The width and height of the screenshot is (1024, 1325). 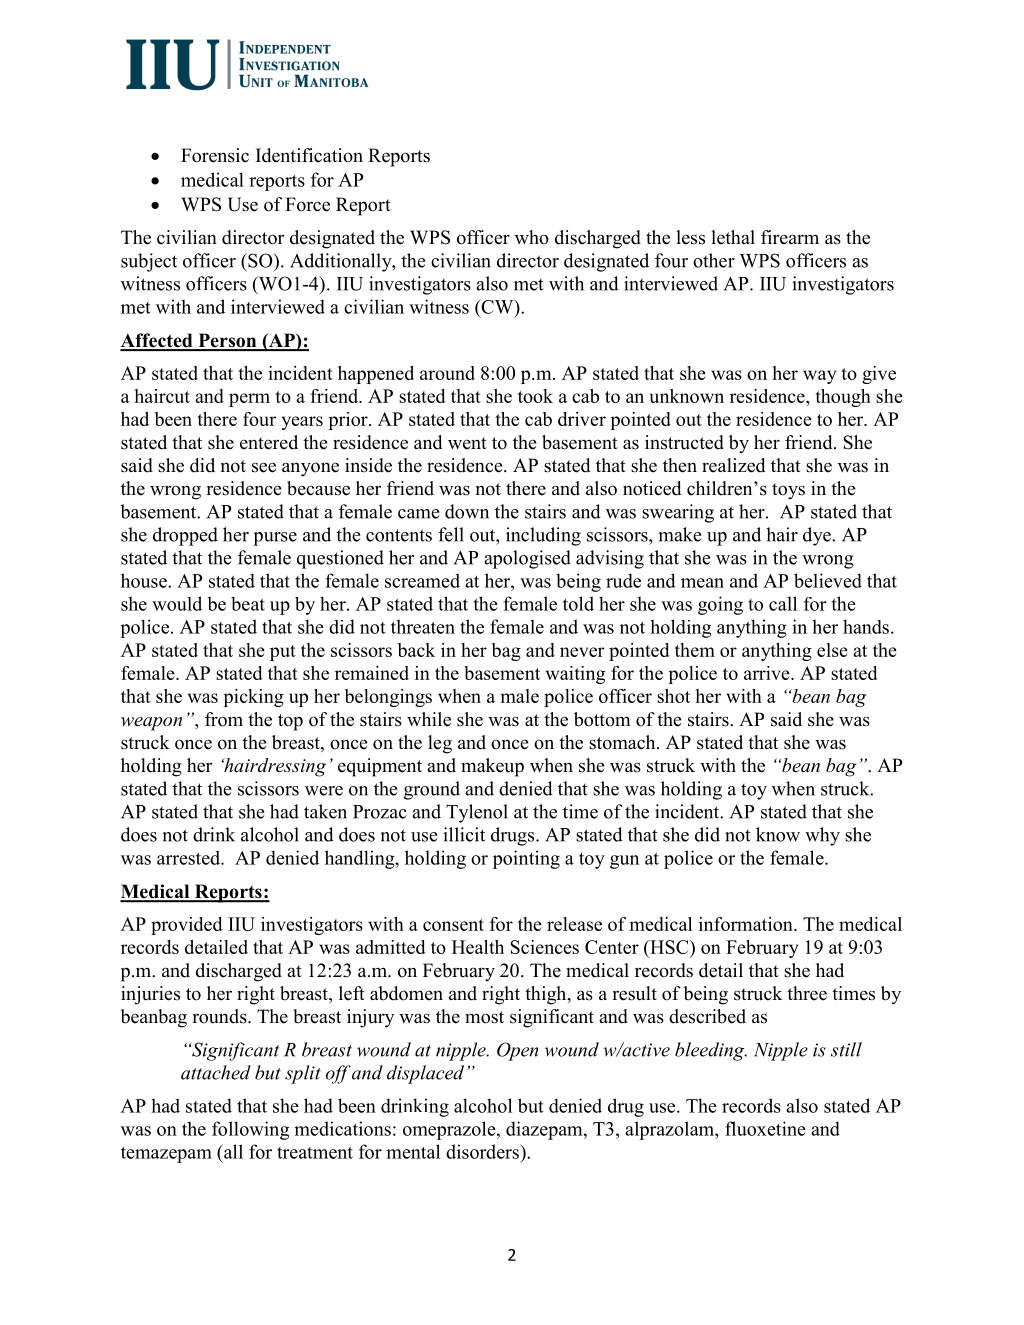 What do you see at coordinates (822, 836) in the screenshot?
I see `why` at bounding box center [822, 836].
